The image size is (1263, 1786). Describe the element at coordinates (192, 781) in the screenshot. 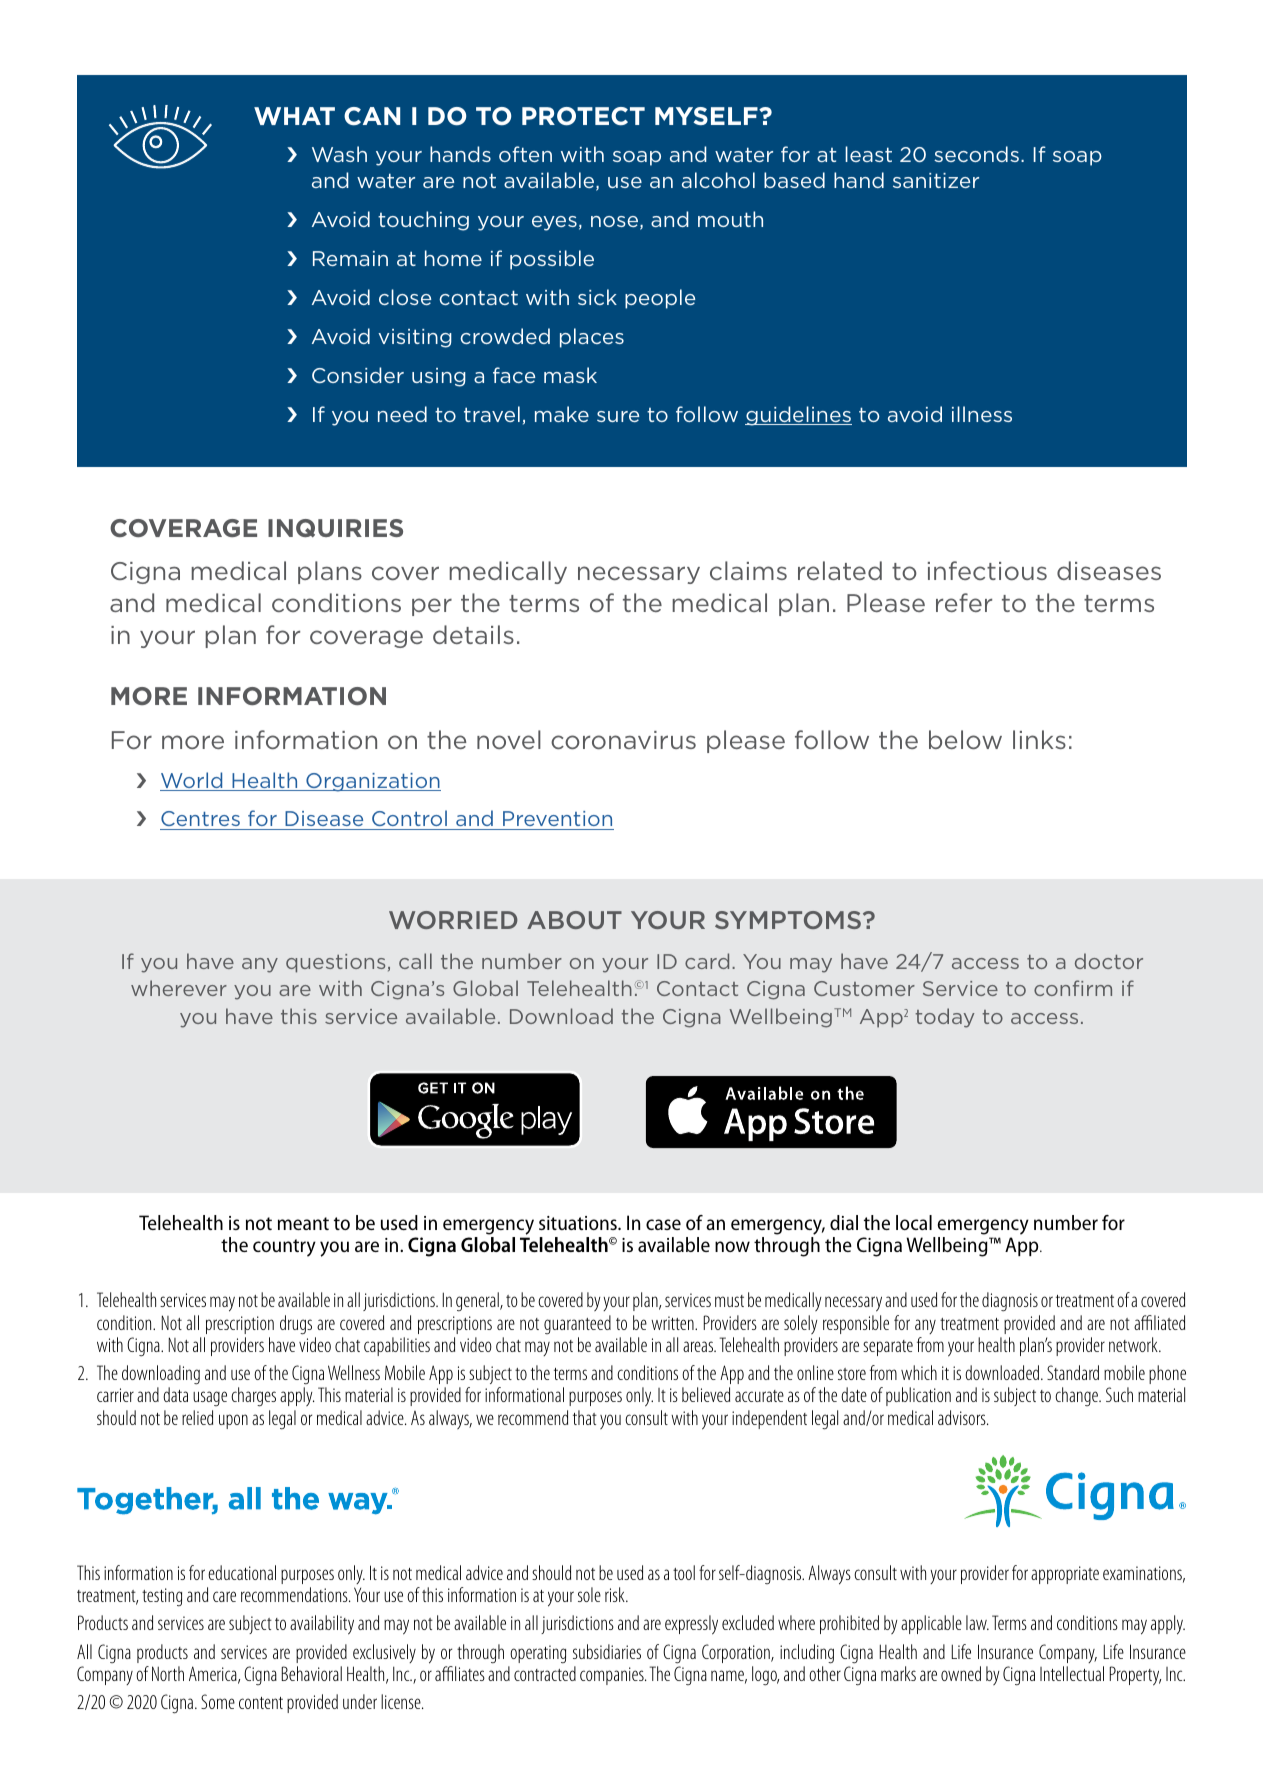

I see `World` at that location.
